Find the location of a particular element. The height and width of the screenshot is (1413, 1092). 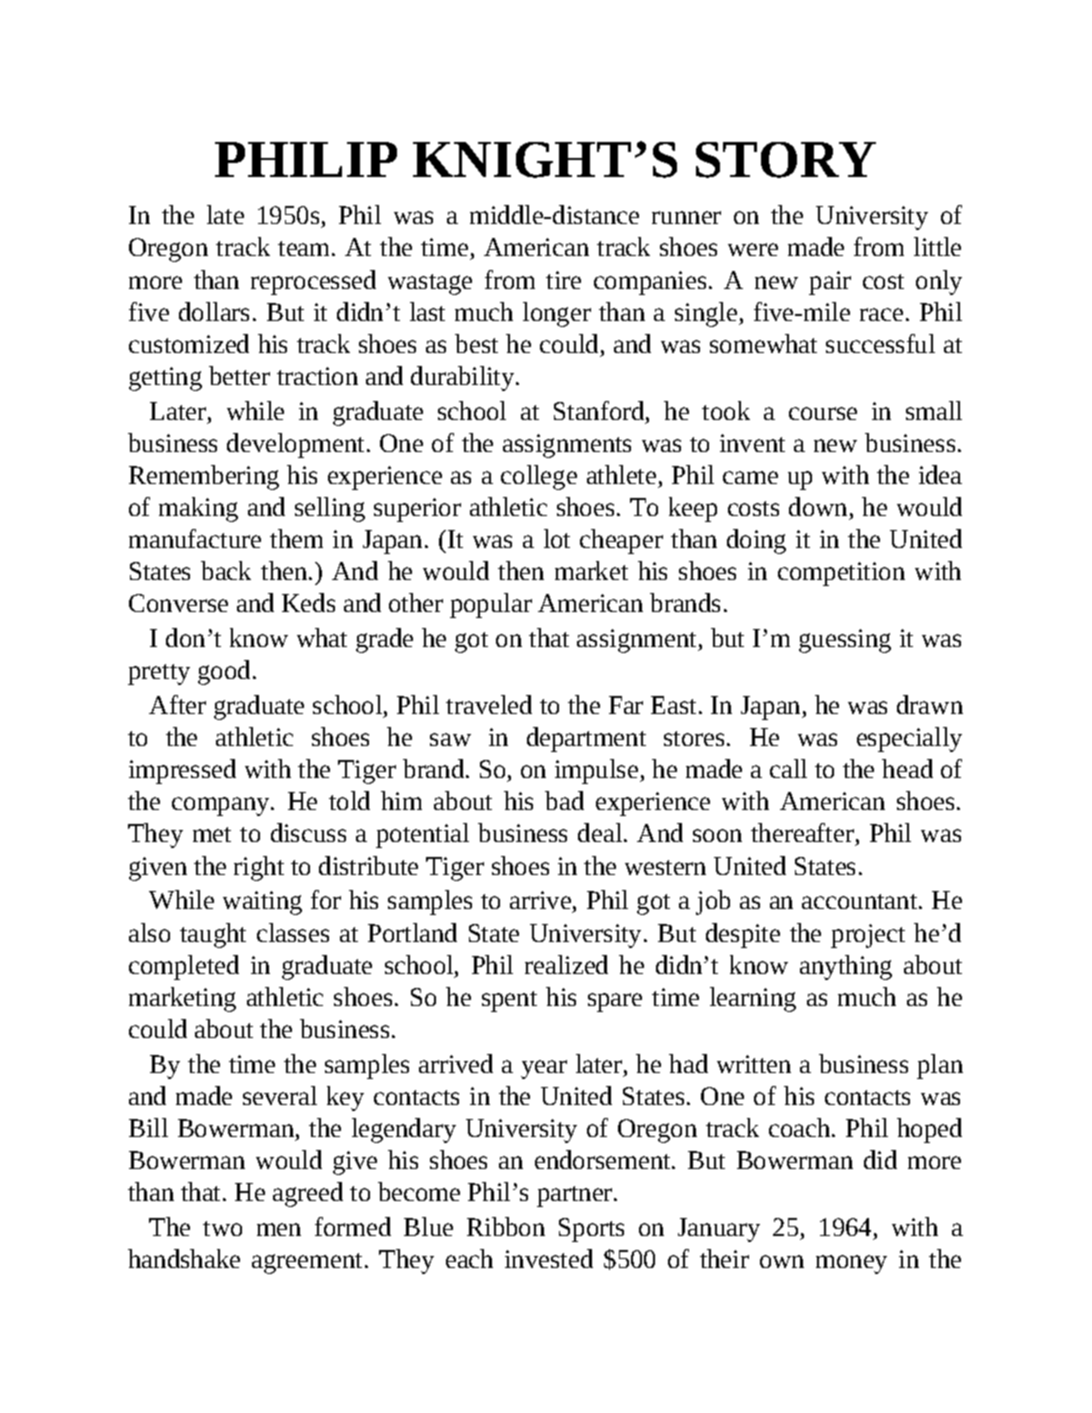

traveled is located at coordinates (489, 704).
